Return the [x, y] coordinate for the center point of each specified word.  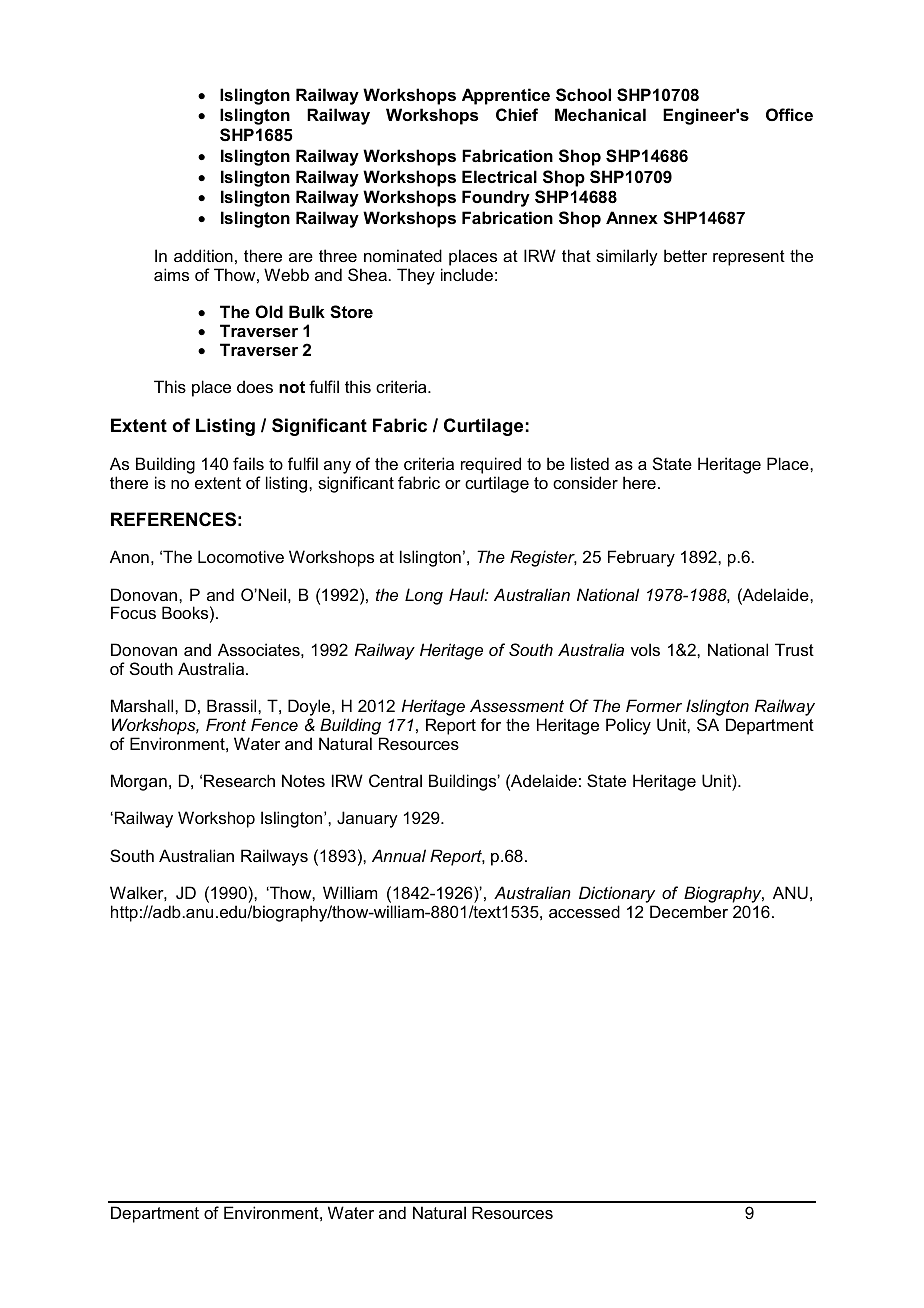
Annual [399, 855]
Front [226, 724]
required [491, 465]
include [467, 274]
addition [203, 255]
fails [248, 463]
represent [749, 258]
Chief [517, 114]
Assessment [517, 705]
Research [239, 780]
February [641, 558]
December [689, 911]
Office [789, 114]
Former [654, 705]
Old [269, 311]
